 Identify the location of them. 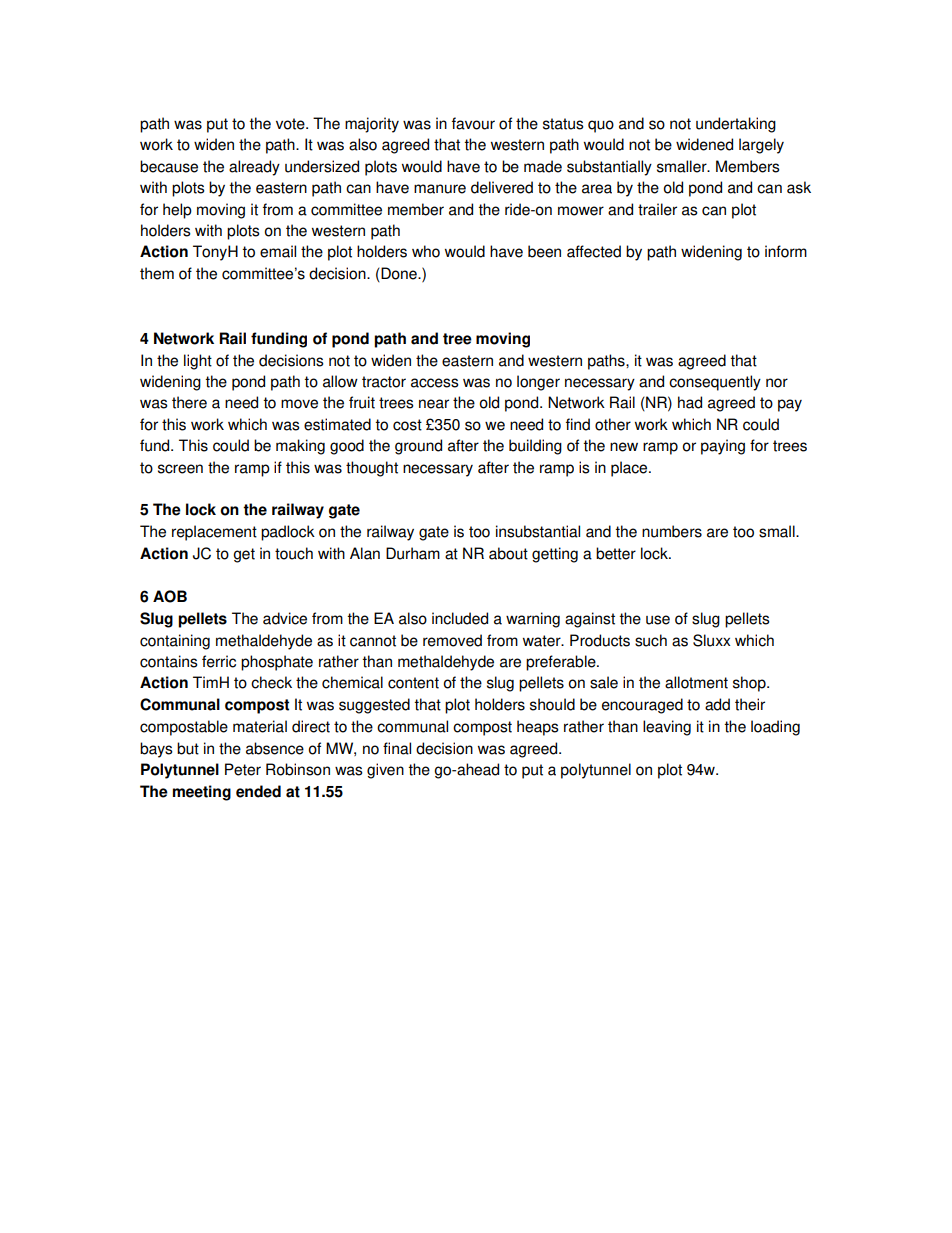
(157, 273).
